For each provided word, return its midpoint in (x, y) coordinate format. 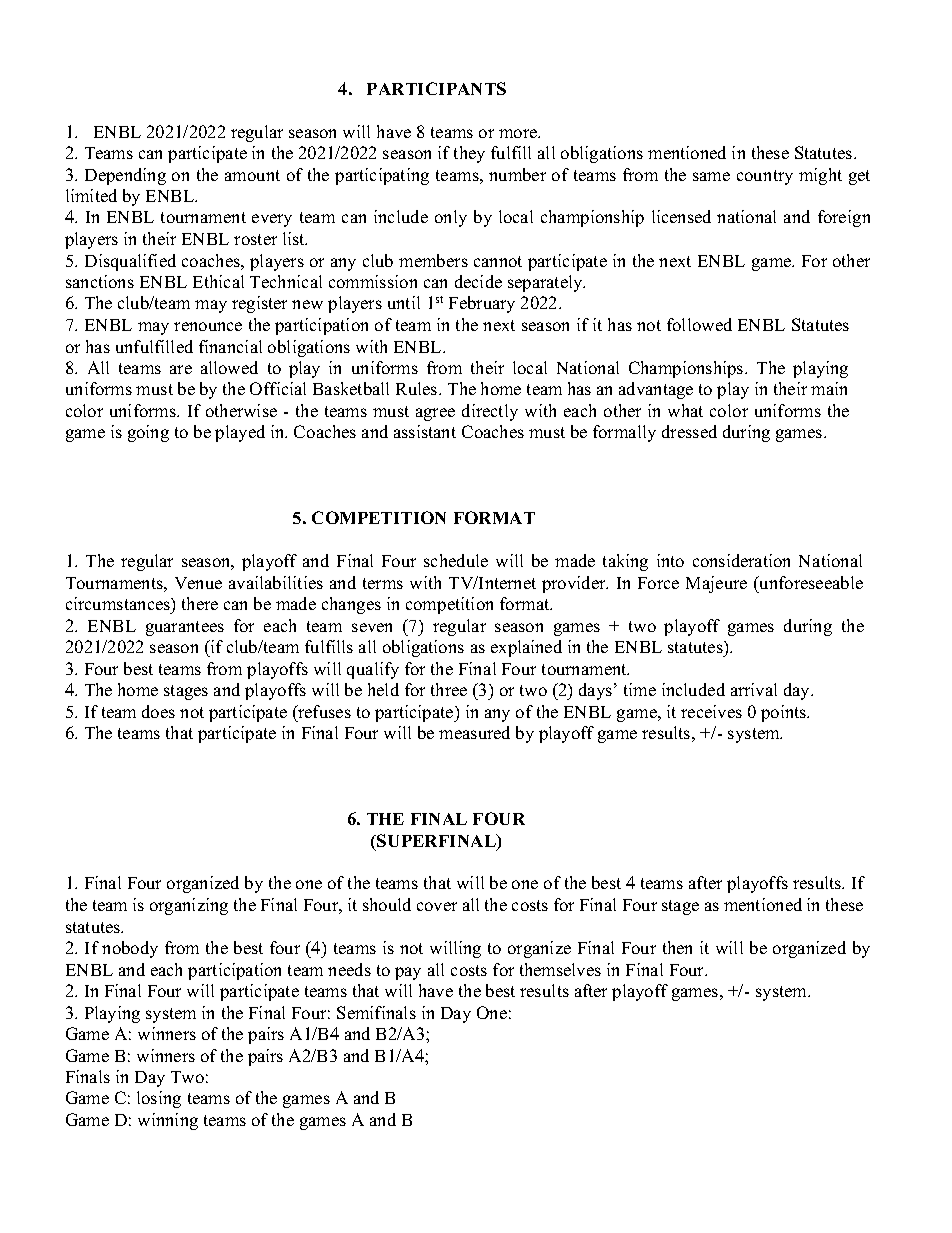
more (519, 133)
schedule (456, 560)
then (677, 947)
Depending (125, 176)
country (765, 177)
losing (159, 1099)
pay (408, 973)
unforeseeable (810, 582)
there (200, 603)
